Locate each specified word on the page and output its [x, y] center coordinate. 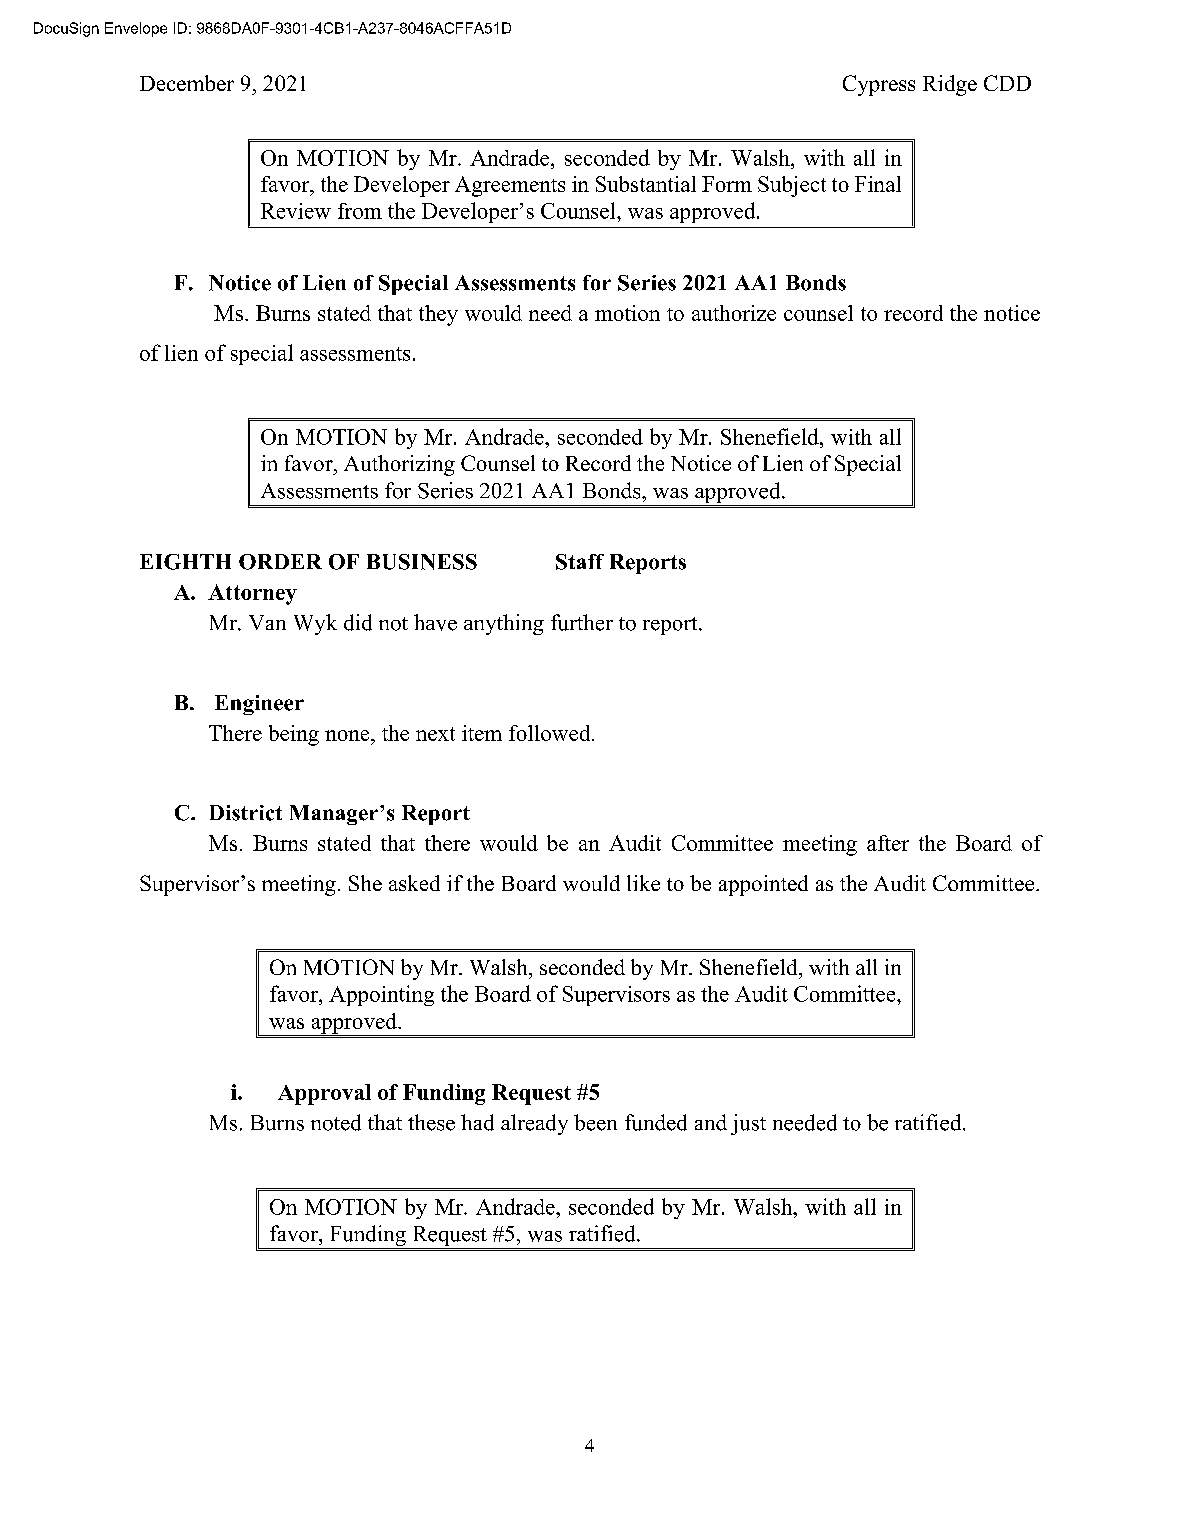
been [595, 1122]
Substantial [646, 184]
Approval [324, 1094]
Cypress [879, 85]
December [187, 83]
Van [267, 622]
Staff [580, 562]
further [582, 622]
